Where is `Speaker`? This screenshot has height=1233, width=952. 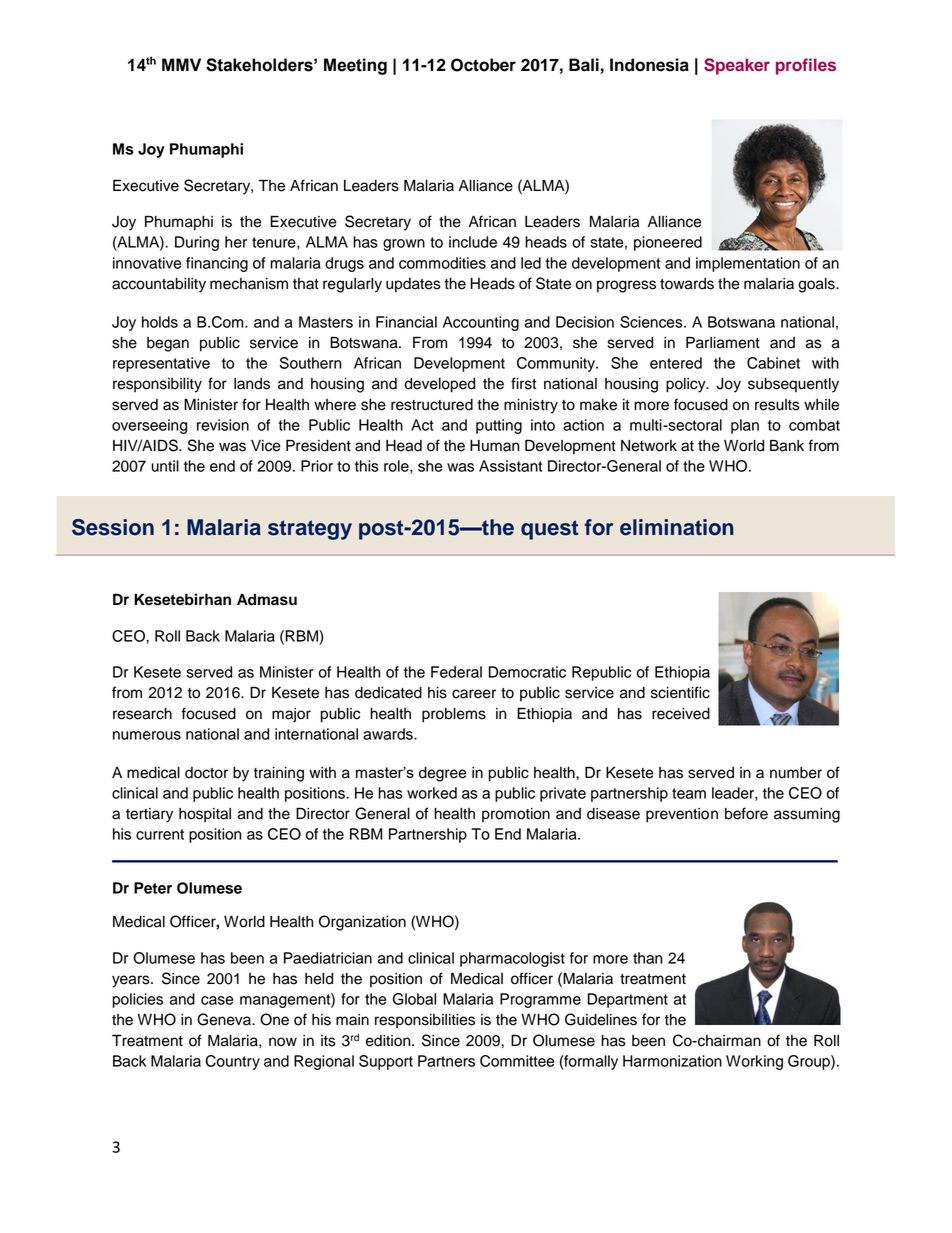 Speaker is located at coordinates (737, 66).
